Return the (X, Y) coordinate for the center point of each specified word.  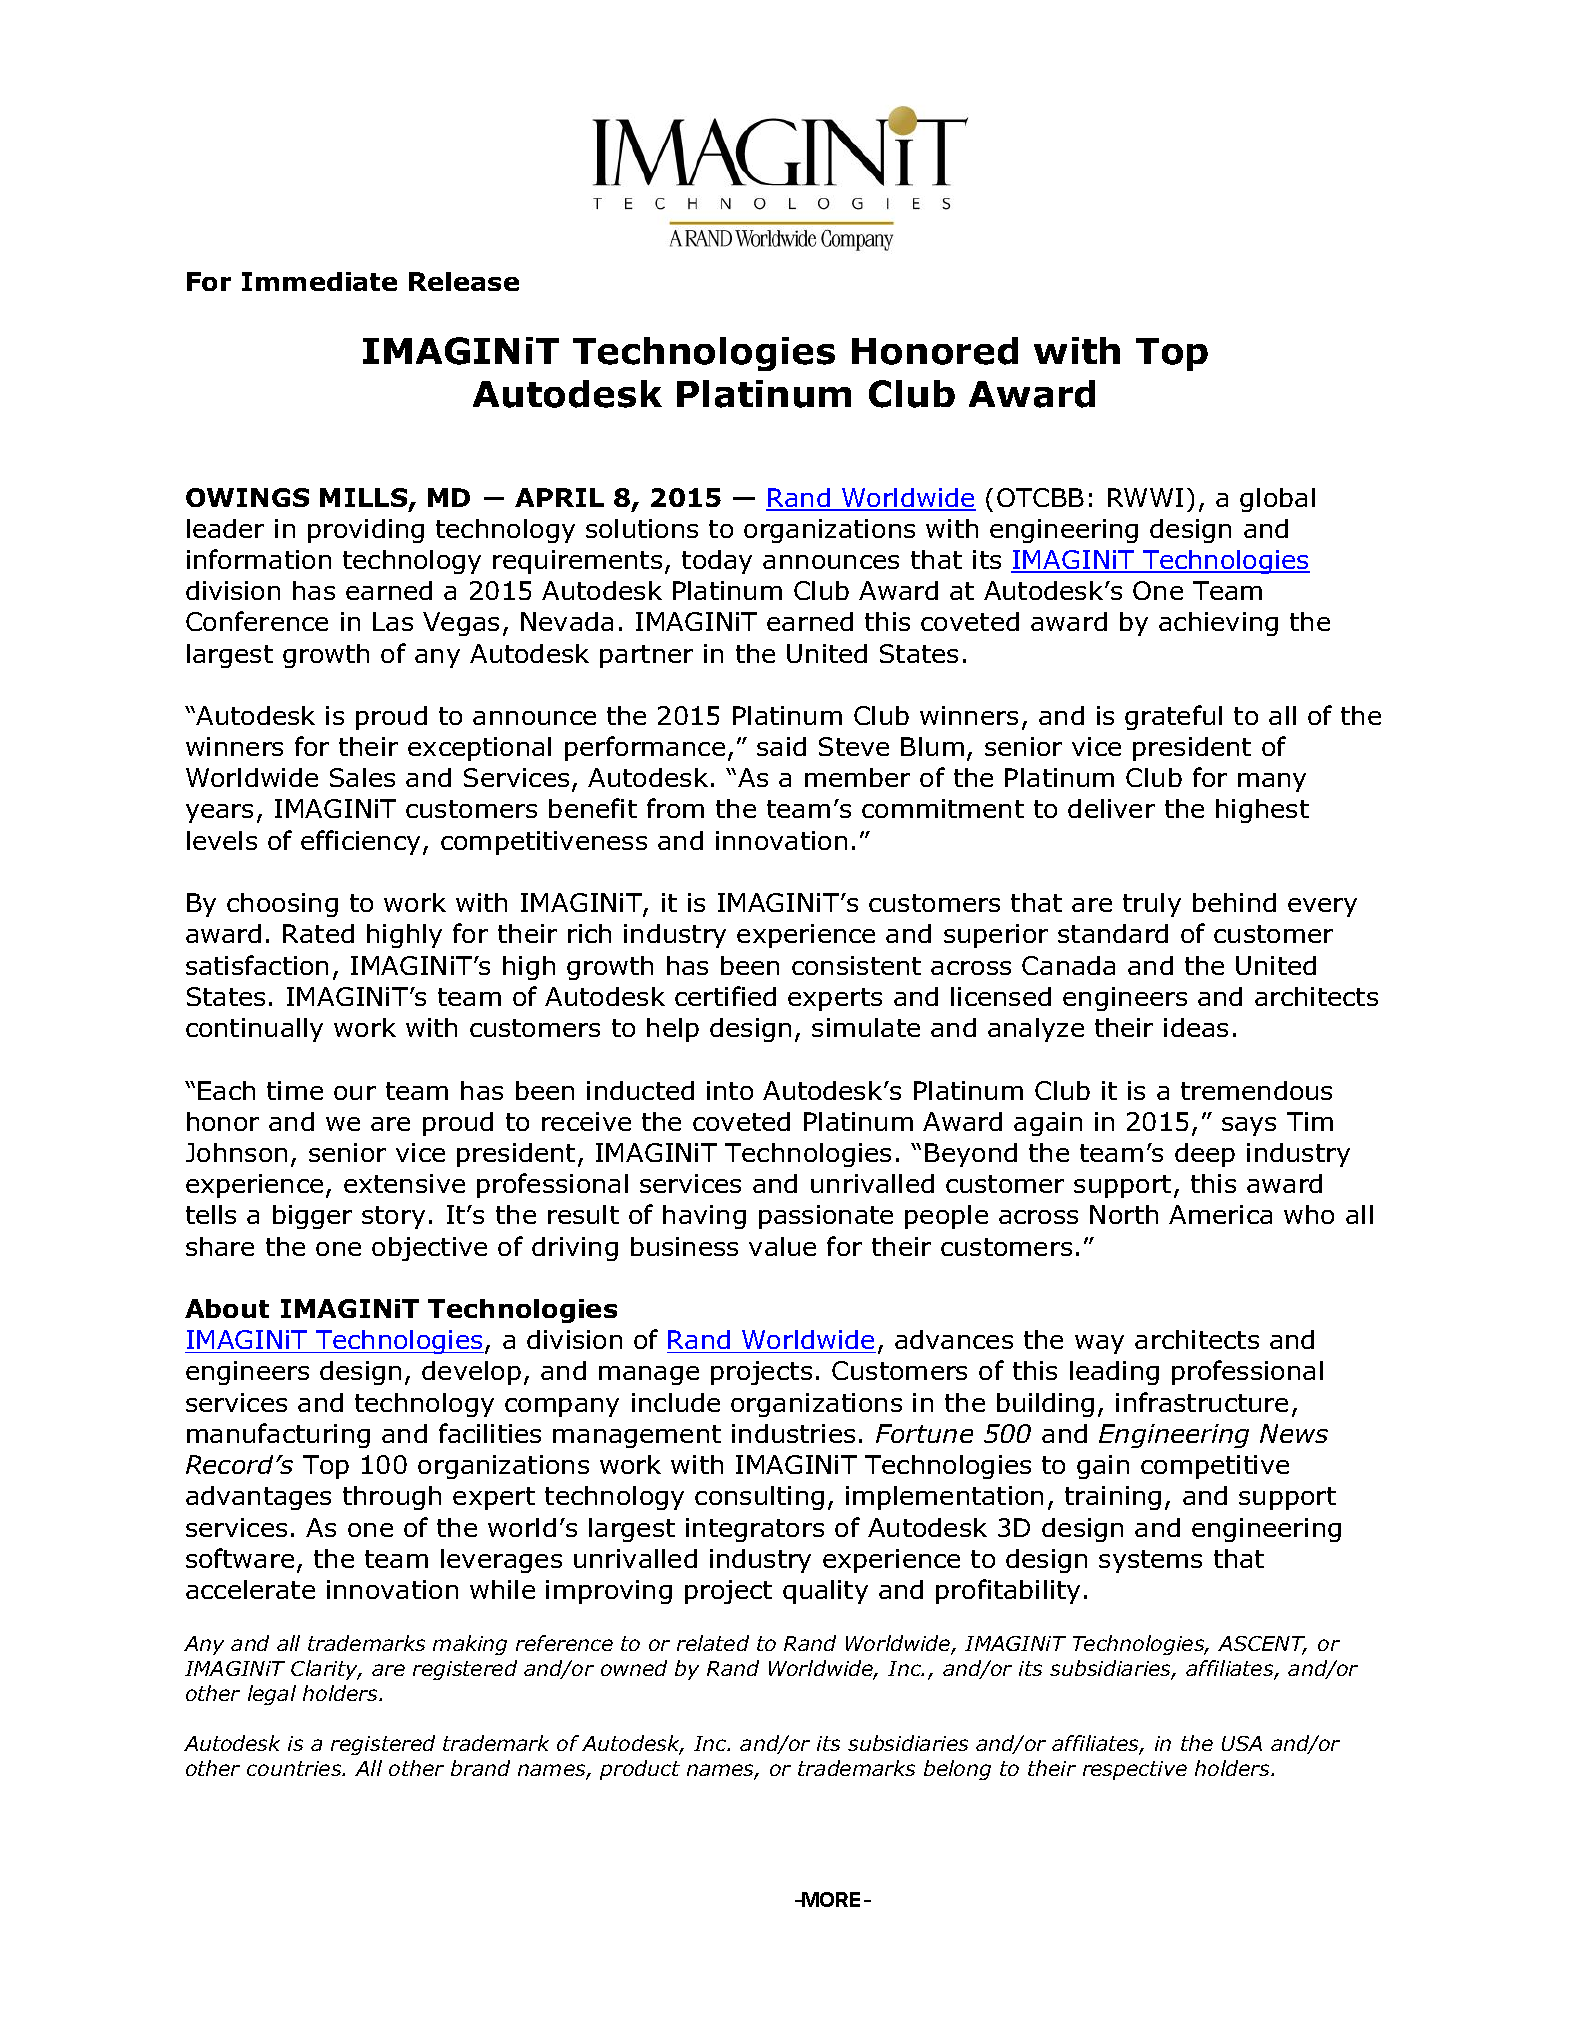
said (781, 746)
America (1220, 1214)
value (782, 1246)
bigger (312, 1217)
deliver (1111, 808)
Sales (362, 777)
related (713, 1643)
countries (295, 1768)
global (1277, 500)
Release (464, 281)
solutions (642, 528)
